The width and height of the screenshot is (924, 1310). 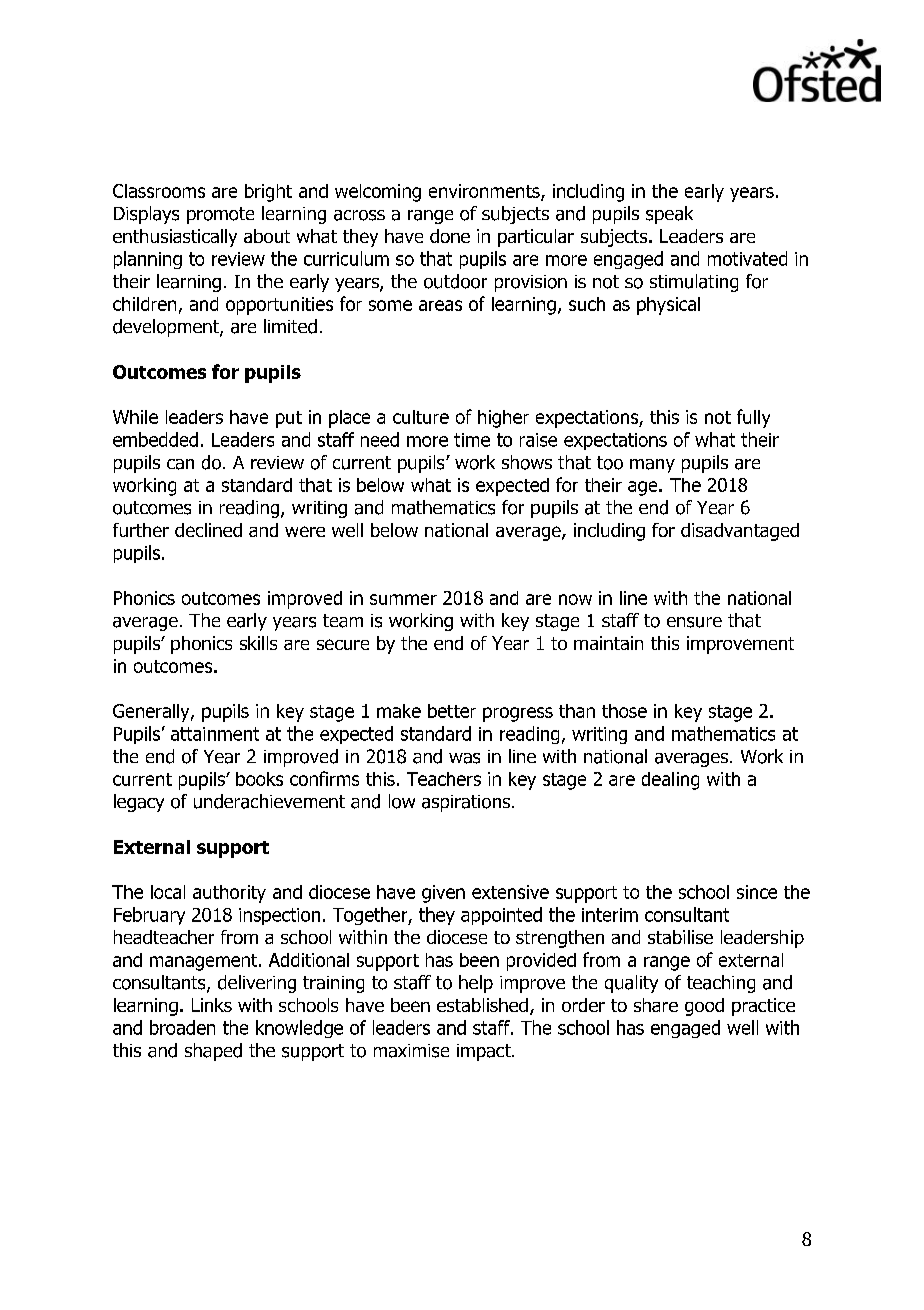 What do you see at coordinates (180, 464) in the screenshot?
I see `can` at bounding box center [180, 464].
